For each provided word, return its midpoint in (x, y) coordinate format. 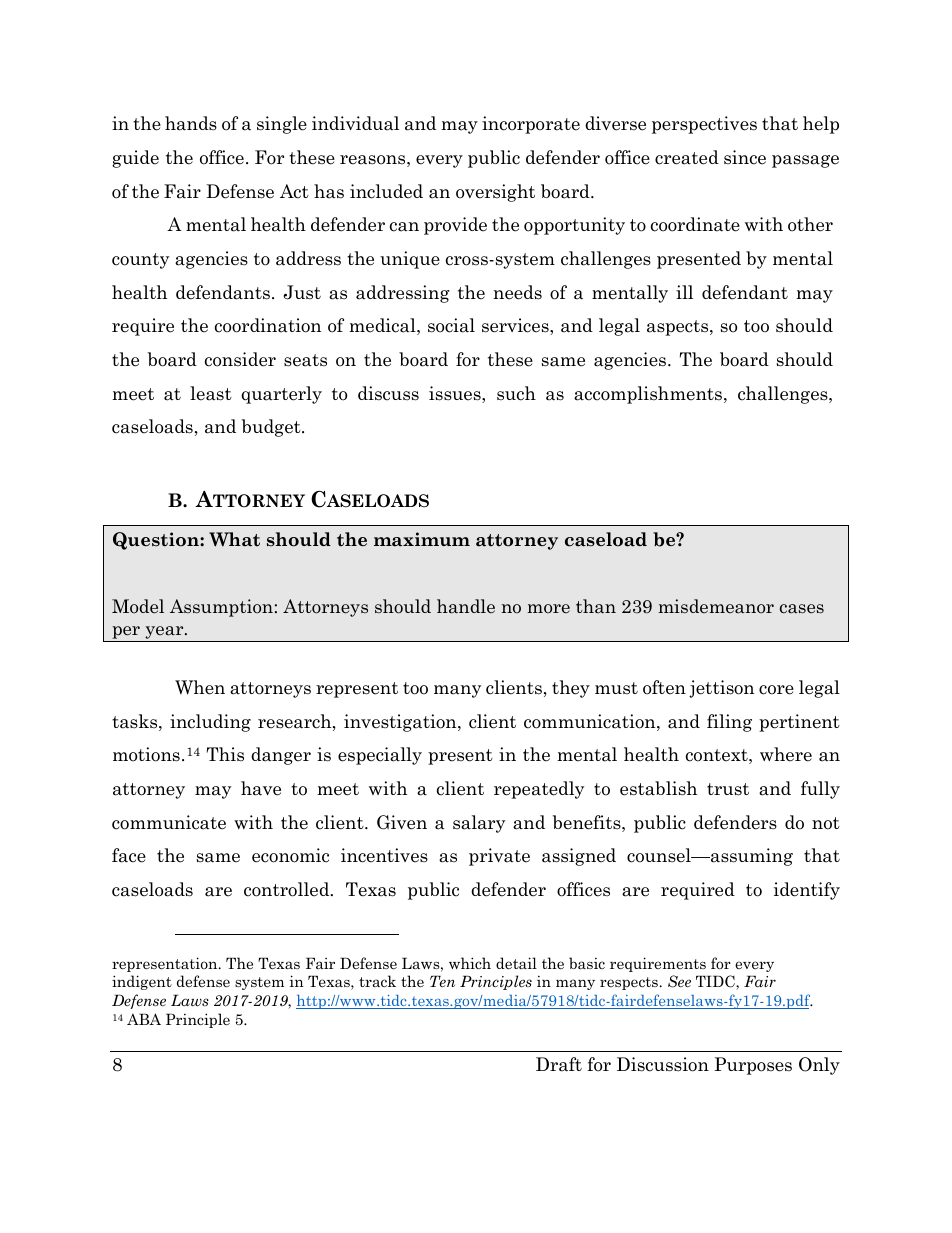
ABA (144, 1019)
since (745, 157)
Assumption (221, 608)
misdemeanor (716, 606)
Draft (559, 1064)
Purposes (753, 1066)
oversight (495, 193)
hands (191, 123)
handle (466, 606)
